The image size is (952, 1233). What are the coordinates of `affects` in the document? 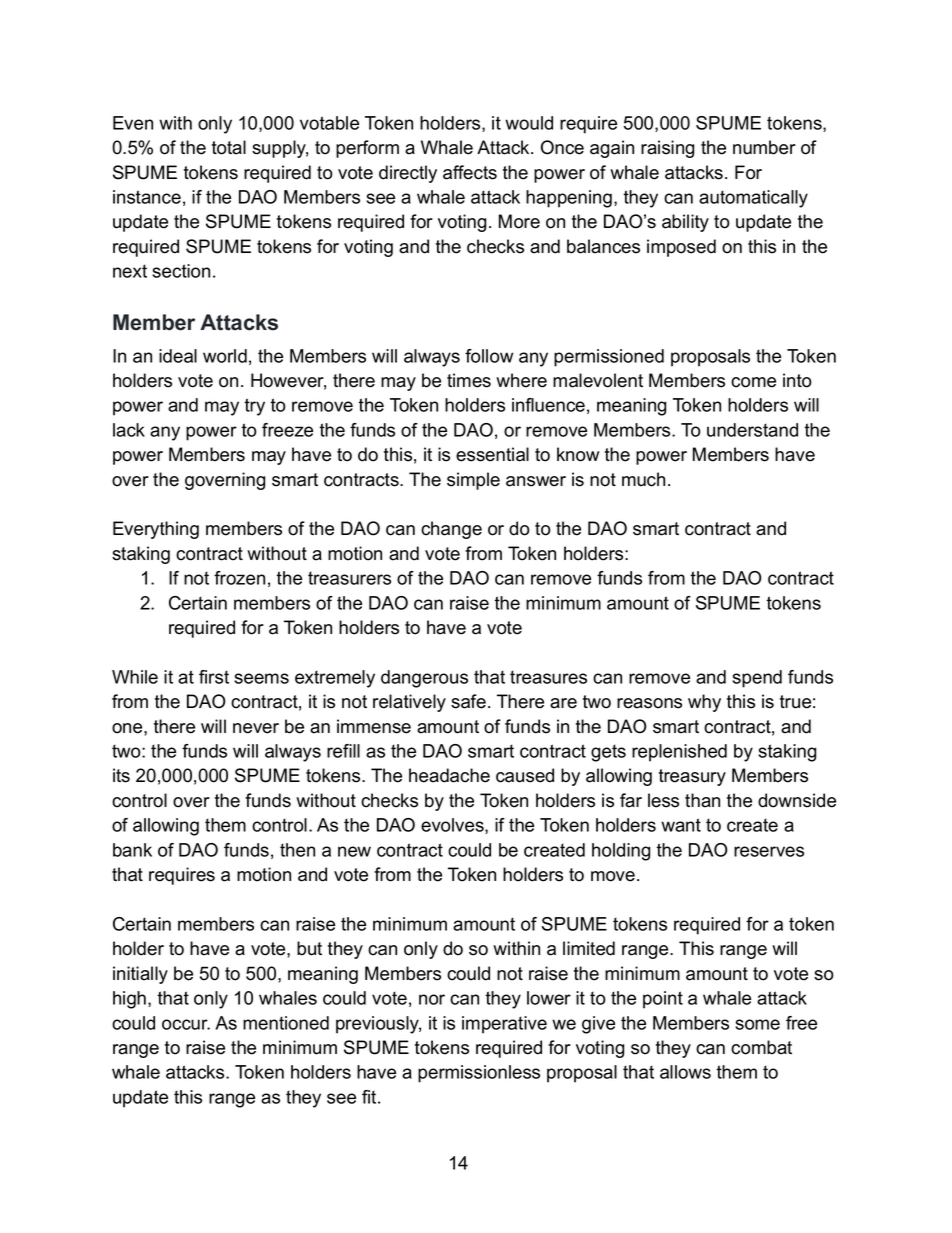 It's located at (470, 172).
